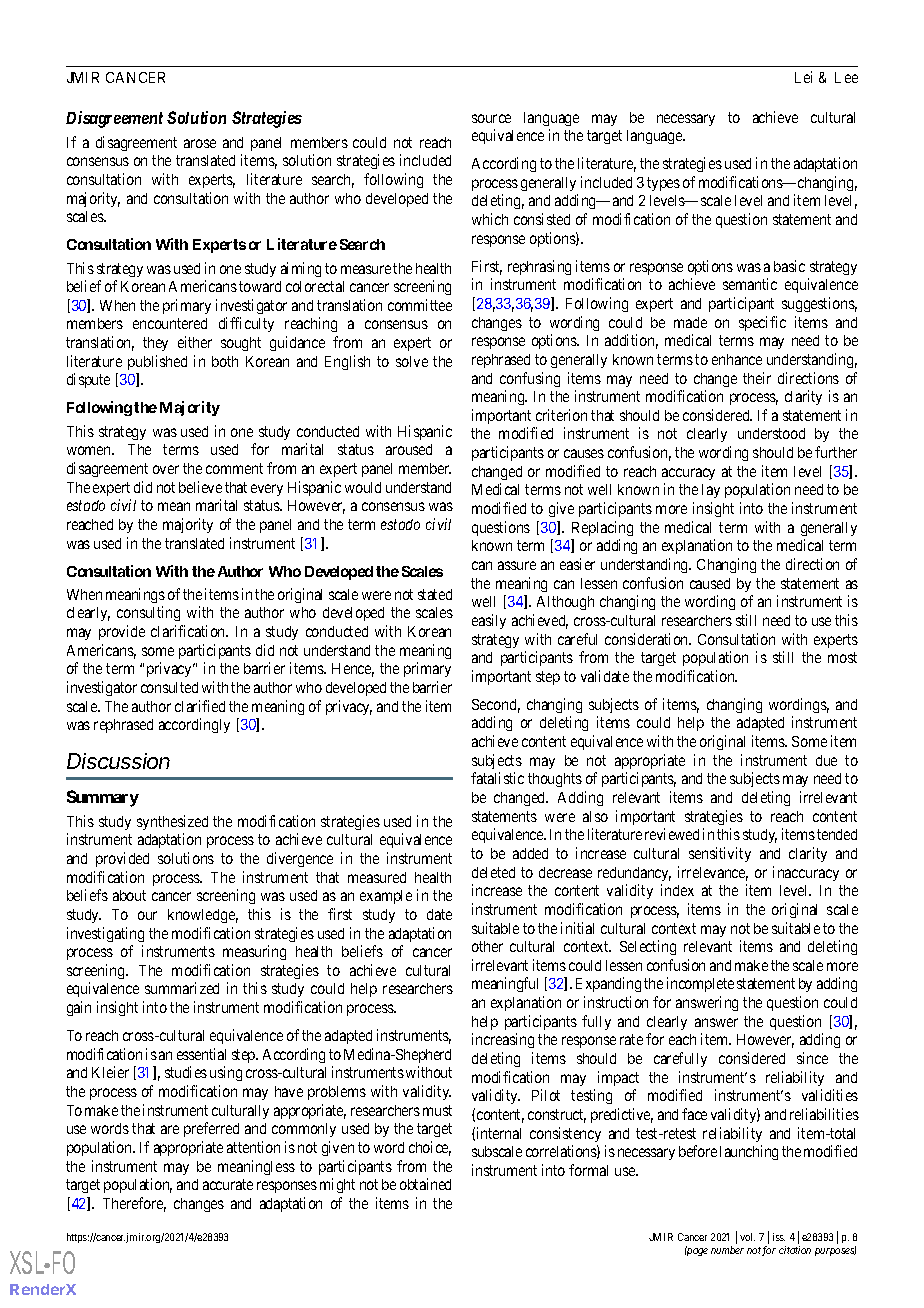 Image resolution: width=924 pixels, height=1308 pixels. What do you see at coordinates (200, 143) in the screenshot?
I see `arose` at bounding box center [200, 143].
